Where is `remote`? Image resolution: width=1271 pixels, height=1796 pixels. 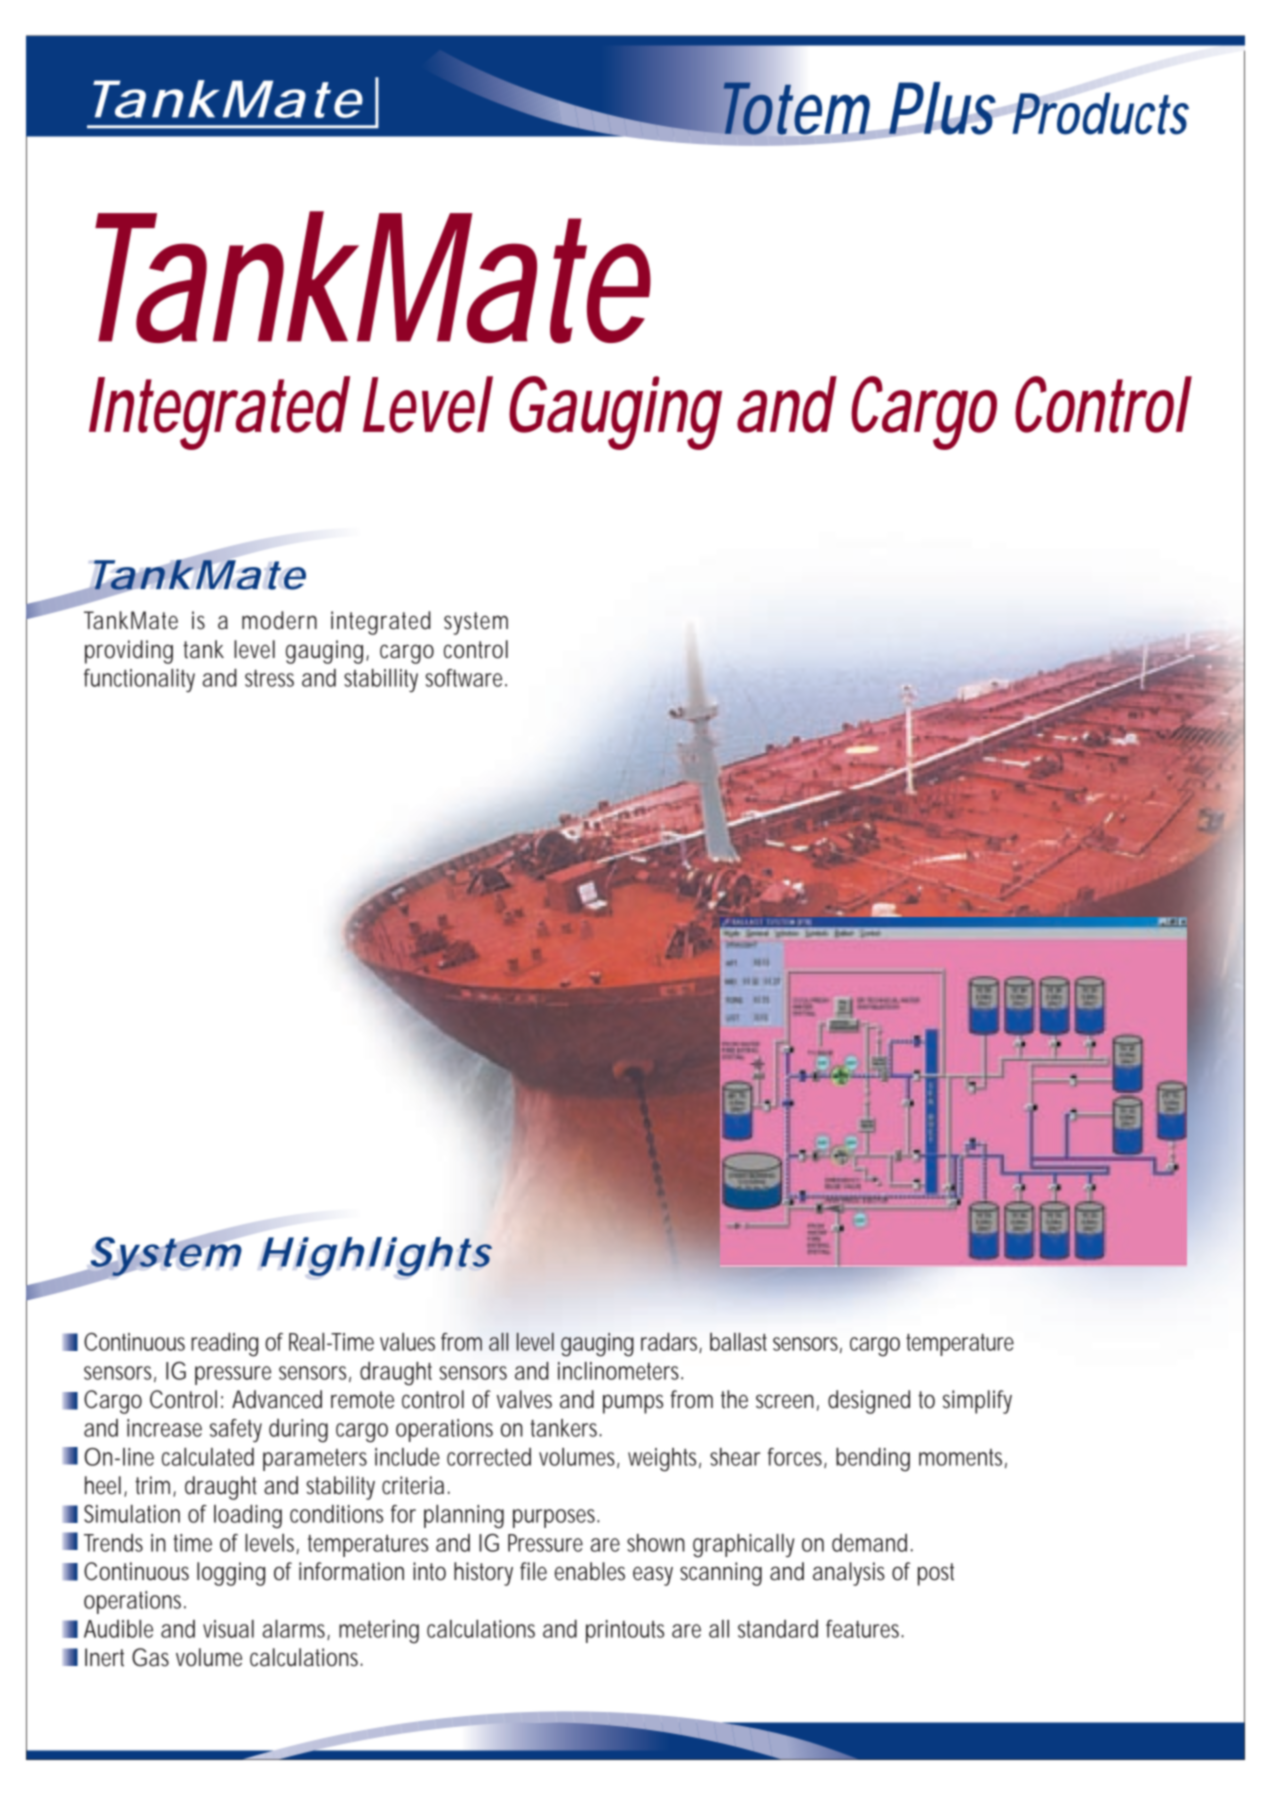
remote is located at coordinates (362, 1400).
